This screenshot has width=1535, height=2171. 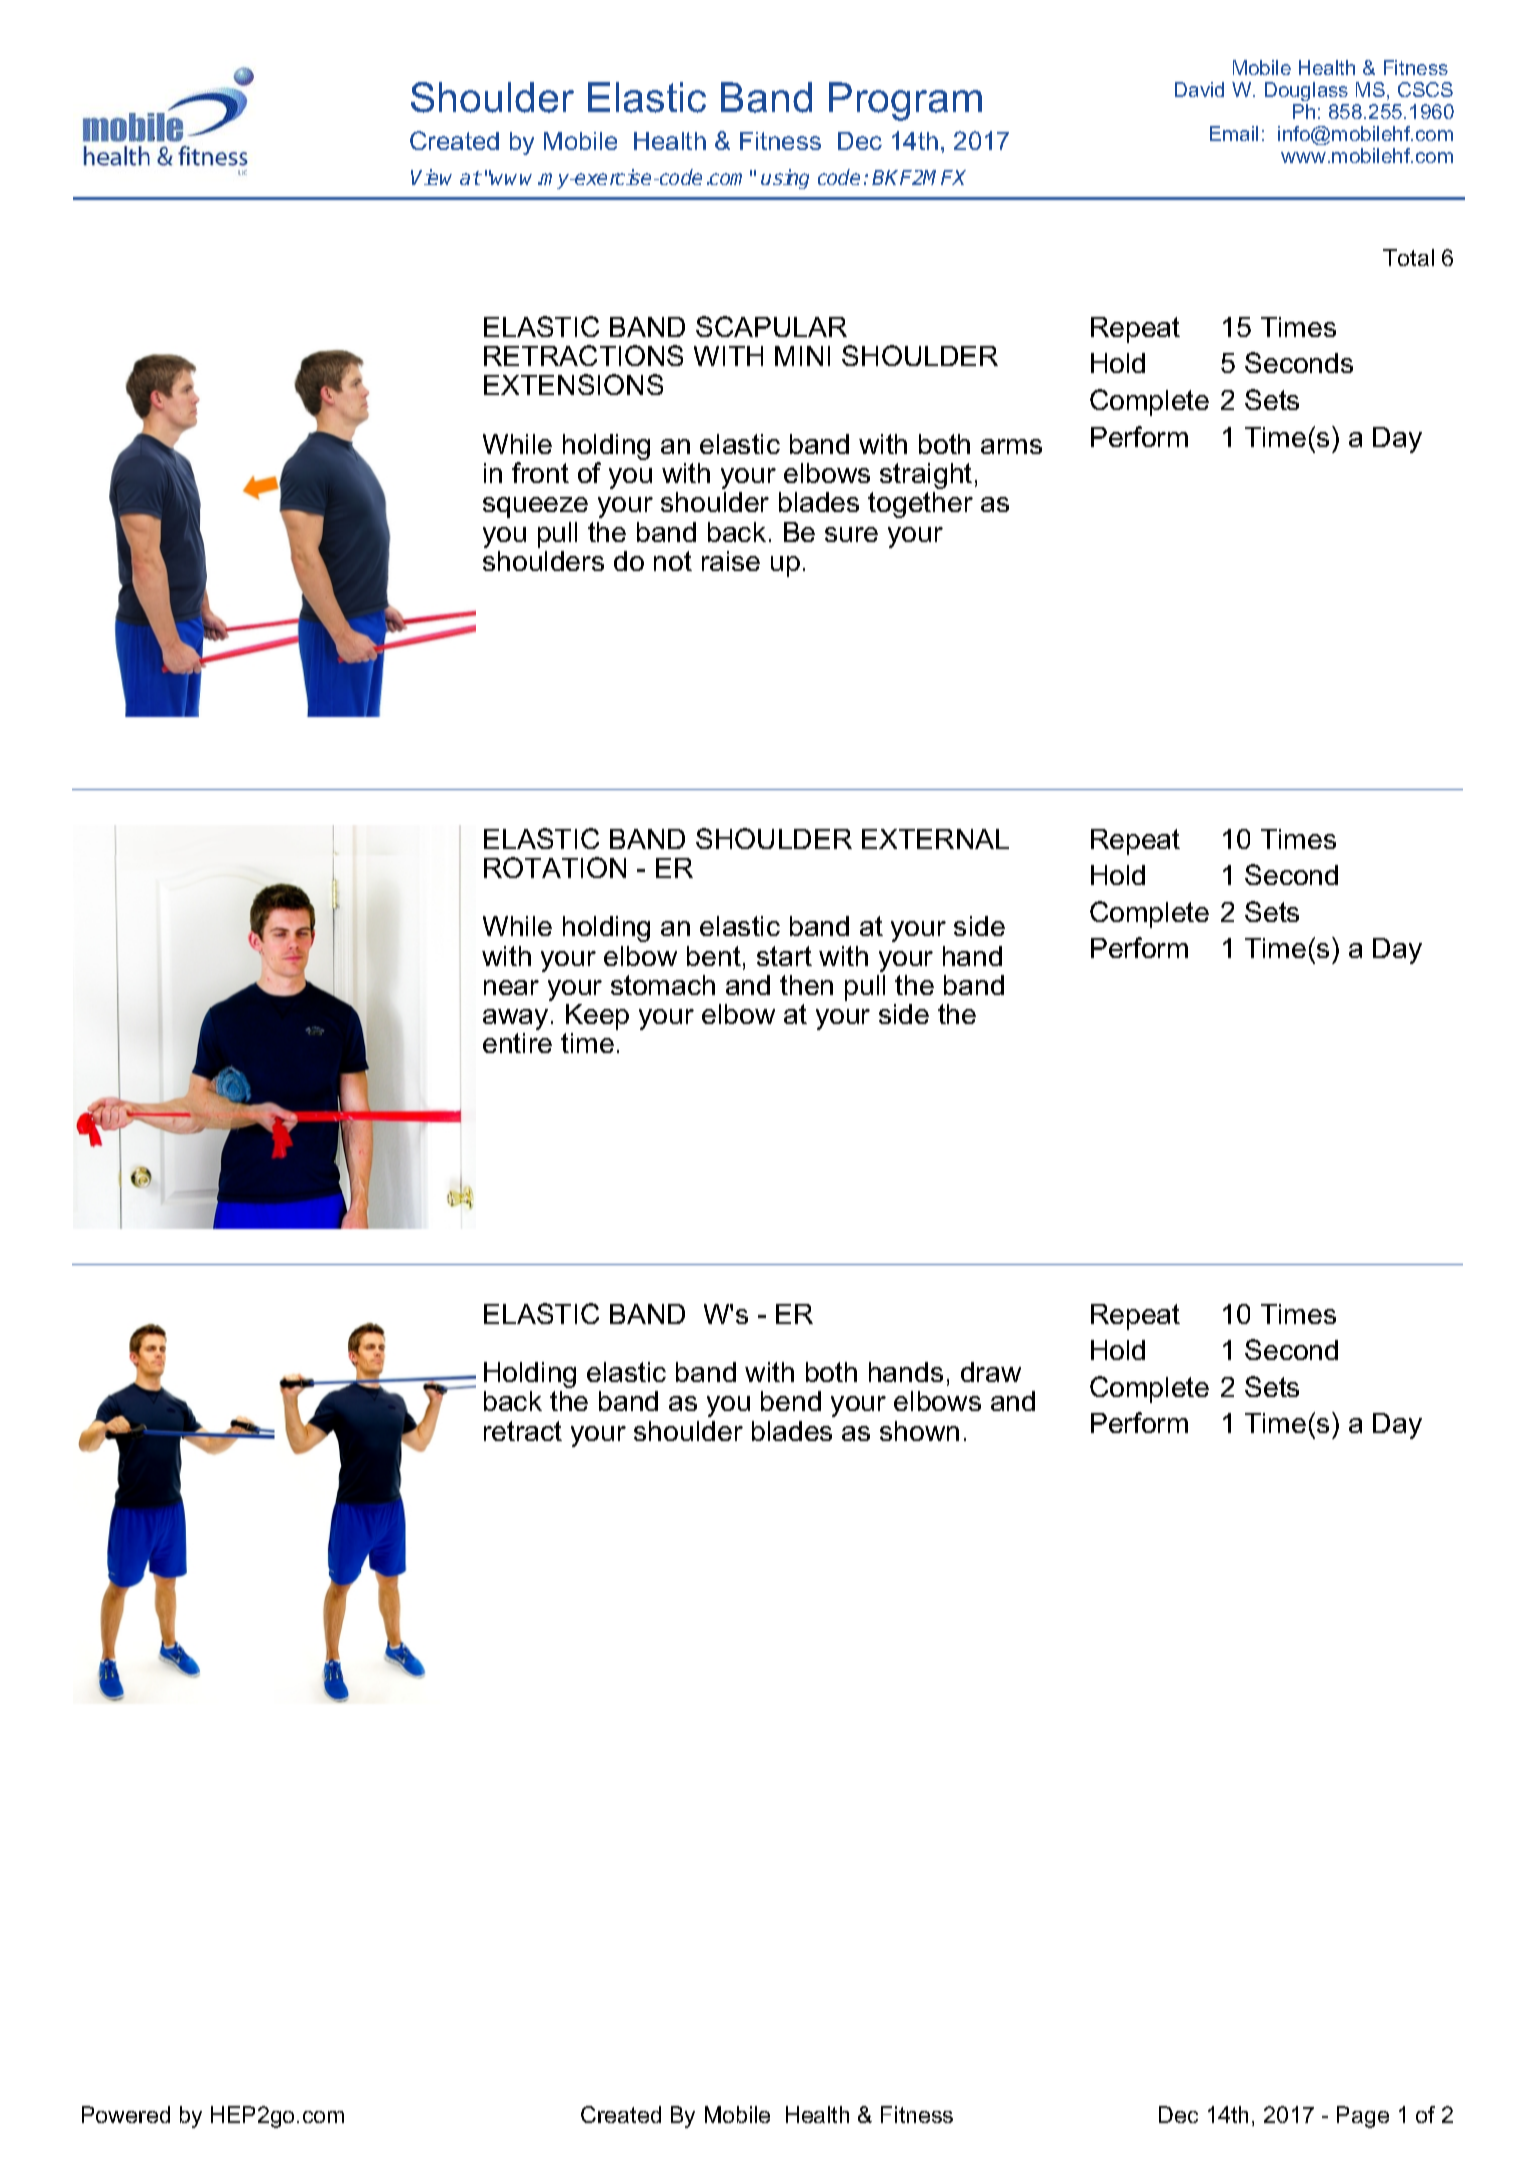 What do you see at coordinates (126, 2114) in the screenshot?
I see `Powered` at bounding box center [126, 2114].
